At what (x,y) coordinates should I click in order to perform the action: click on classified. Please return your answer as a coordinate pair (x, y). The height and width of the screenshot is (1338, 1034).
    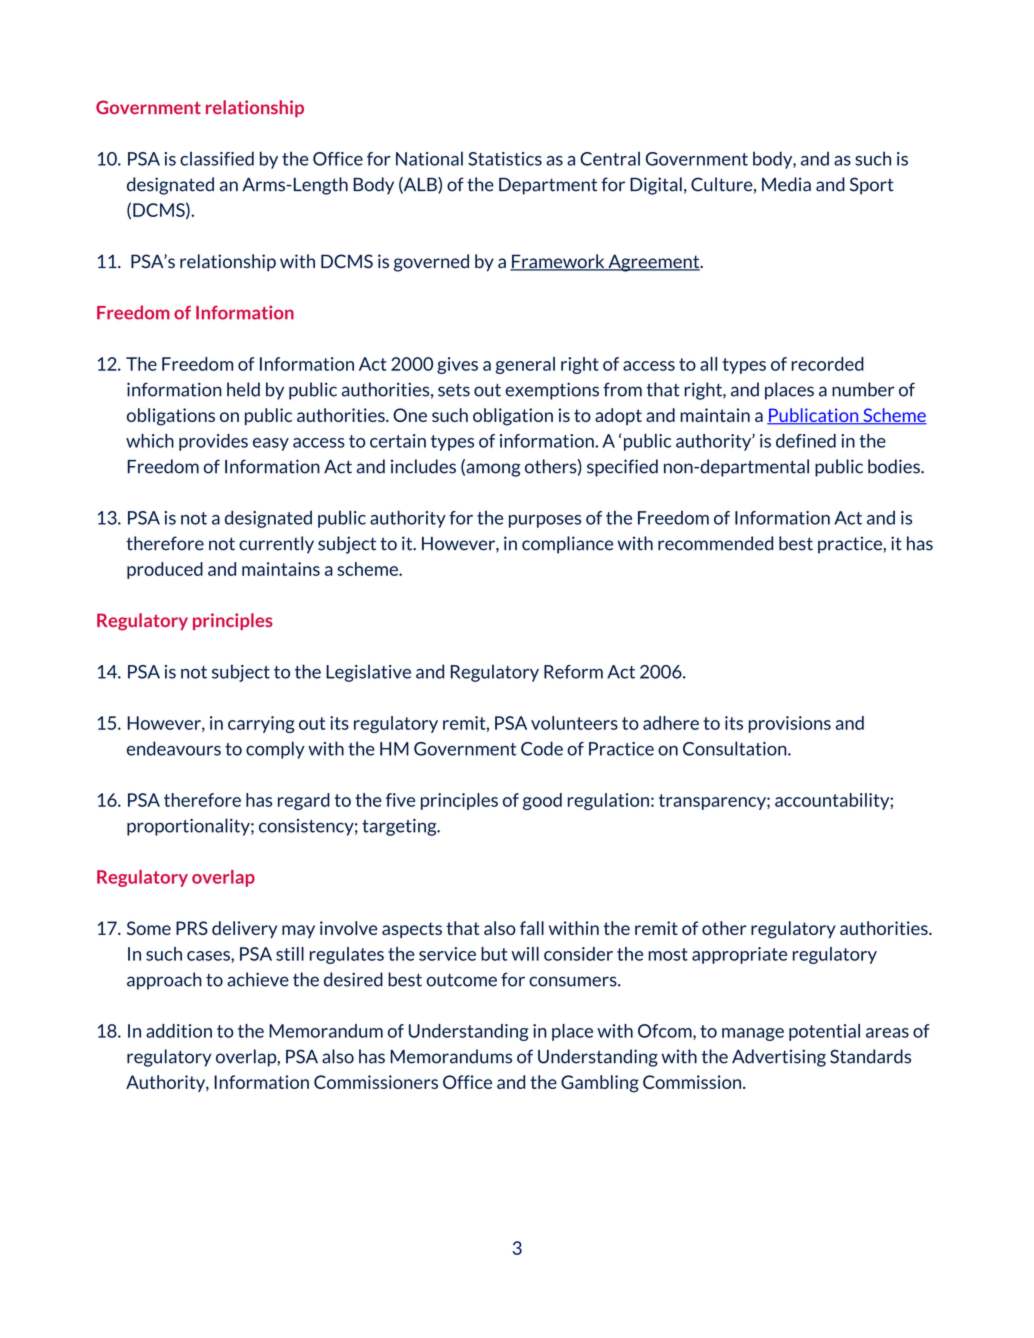
    Looking at the image, I should click on (217, 158).
